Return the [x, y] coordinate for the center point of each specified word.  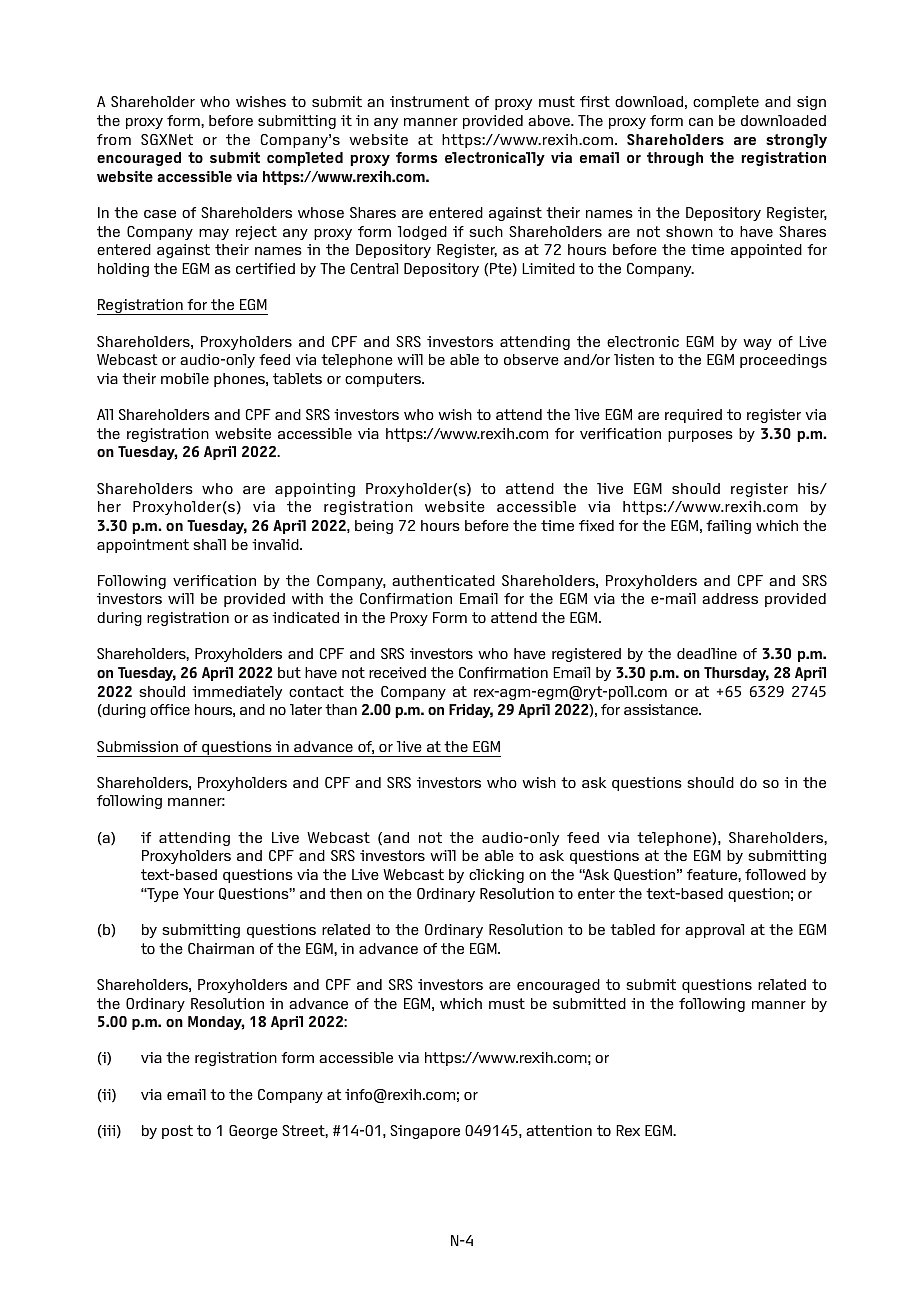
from [114, 139]
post [177, 1132]
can [701, 122]
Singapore [425, 1132]
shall [209, 544]
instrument [430, 101]
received [397, 672]
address [730, 598]
